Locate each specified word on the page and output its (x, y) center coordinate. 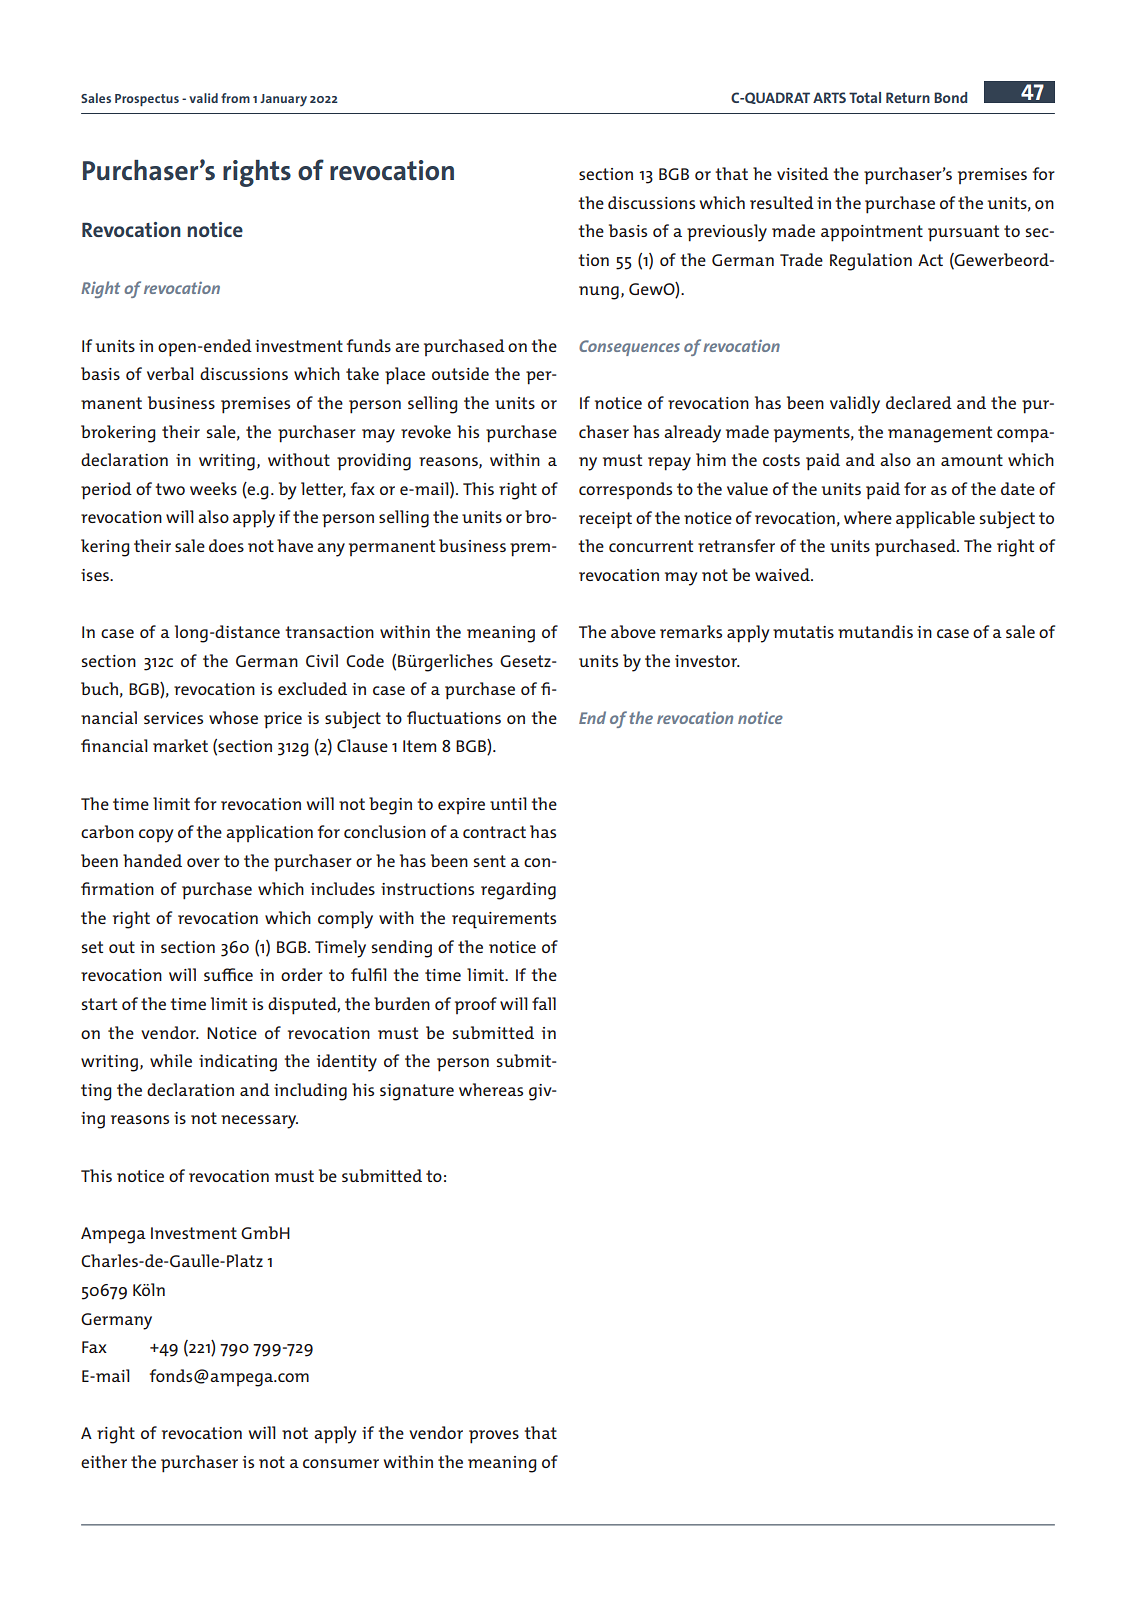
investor (707, 661)
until (508, 803)
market (180, 745)
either (104, 1461)
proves (494, 1437)
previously (727, 233)
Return (908, 97)
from (235, 98)
